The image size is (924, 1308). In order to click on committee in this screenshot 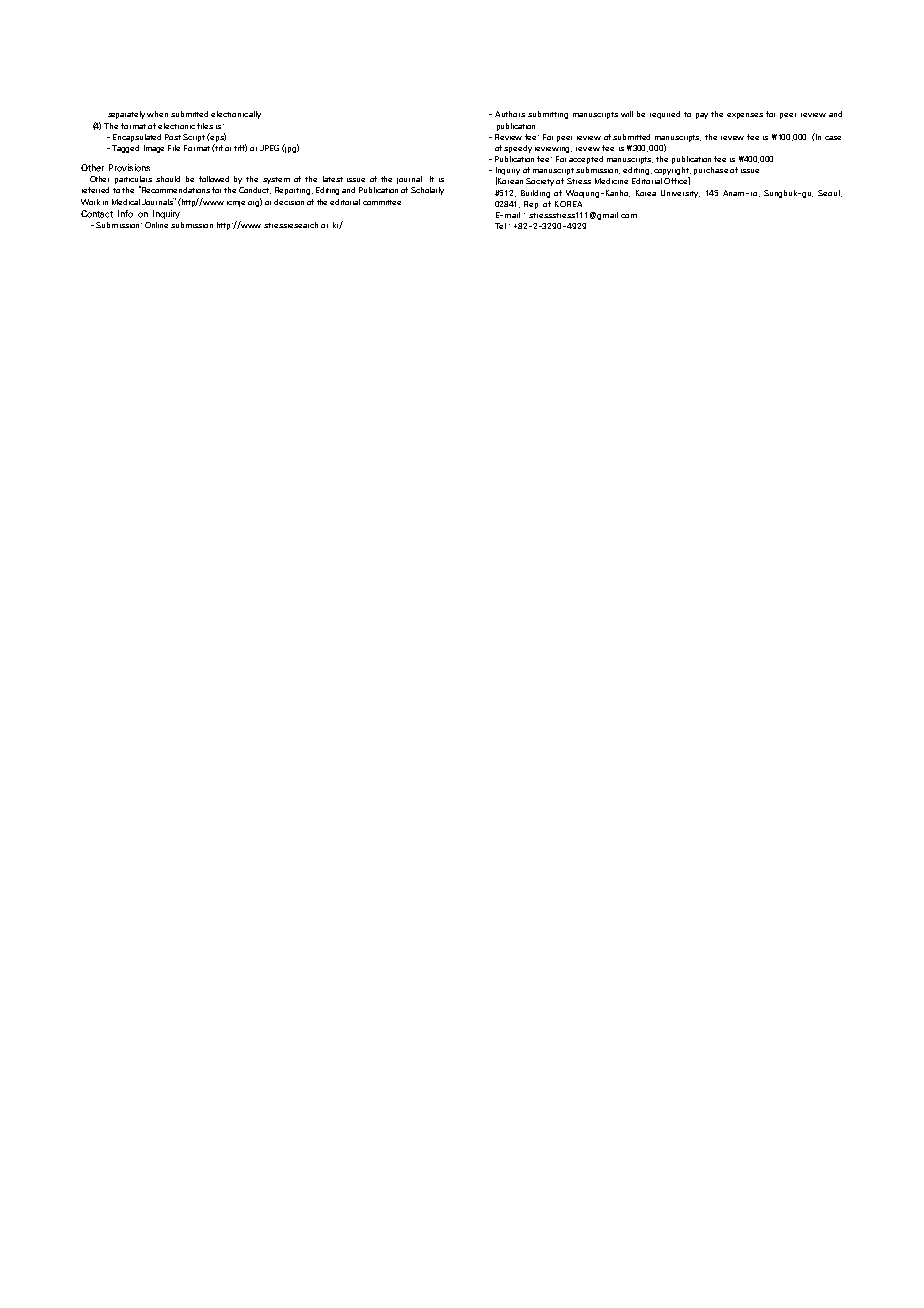, I will do `click(382, 202)`.
